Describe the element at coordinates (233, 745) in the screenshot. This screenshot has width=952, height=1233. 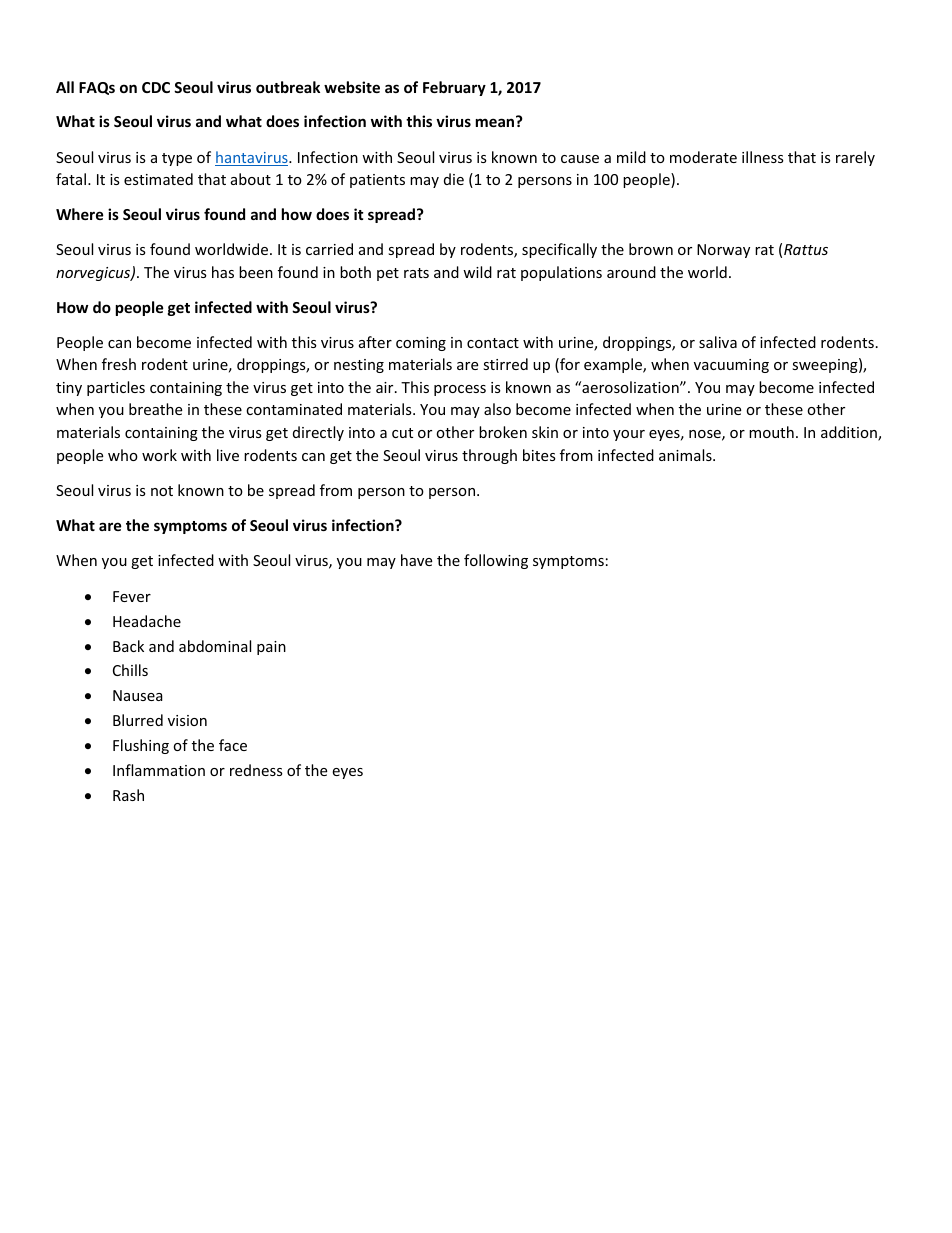
I see `face` at that location.
